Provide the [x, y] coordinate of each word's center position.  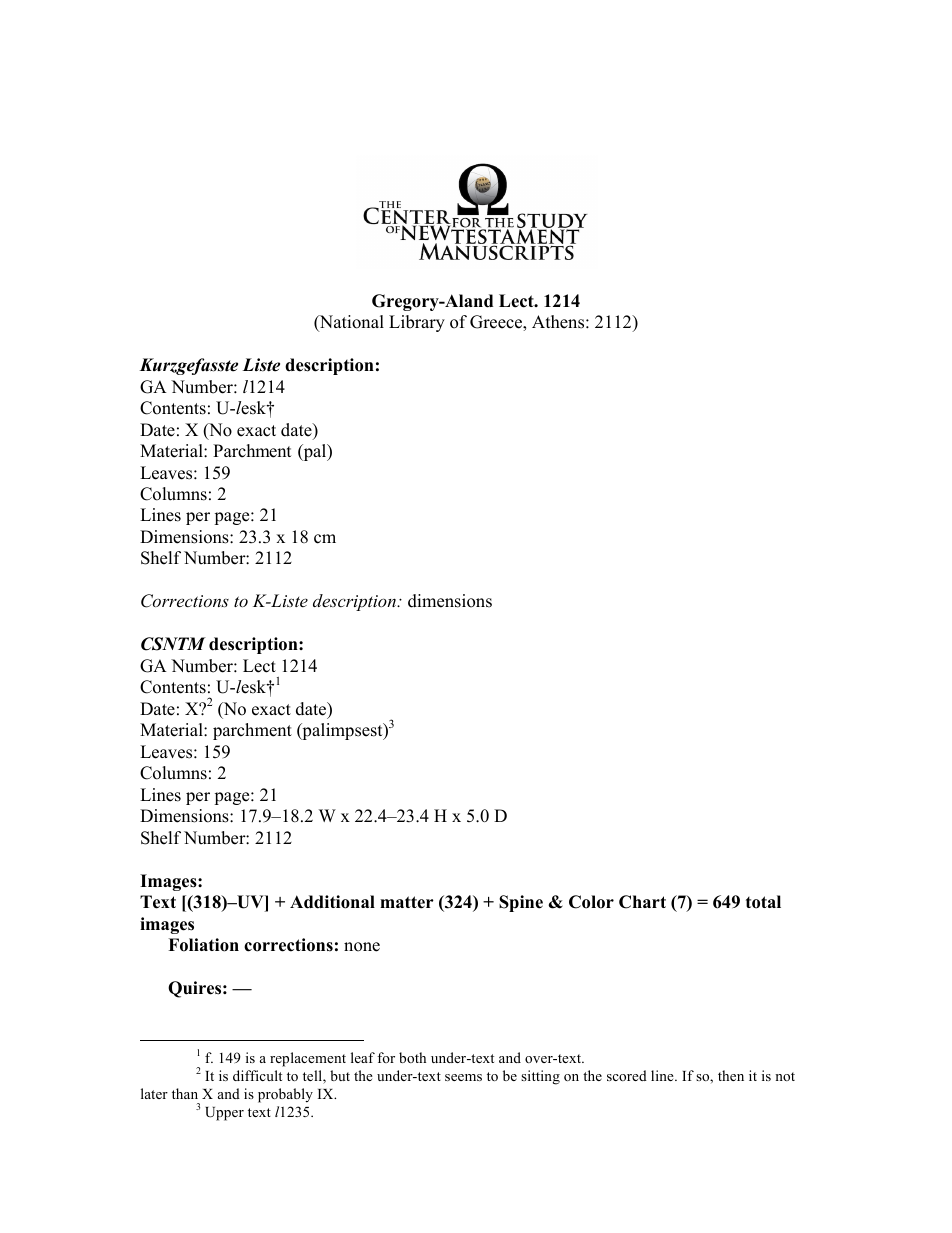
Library [417, 323]
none [362, 947]
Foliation [203, 945]
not [785, 1076]
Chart [642, 902]
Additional [332, 902]
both [412, 1057]
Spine [521, 903]
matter [407, 902]
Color [591, 902]
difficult [257, 1075]
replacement [308, 1059]
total [763, 902]
